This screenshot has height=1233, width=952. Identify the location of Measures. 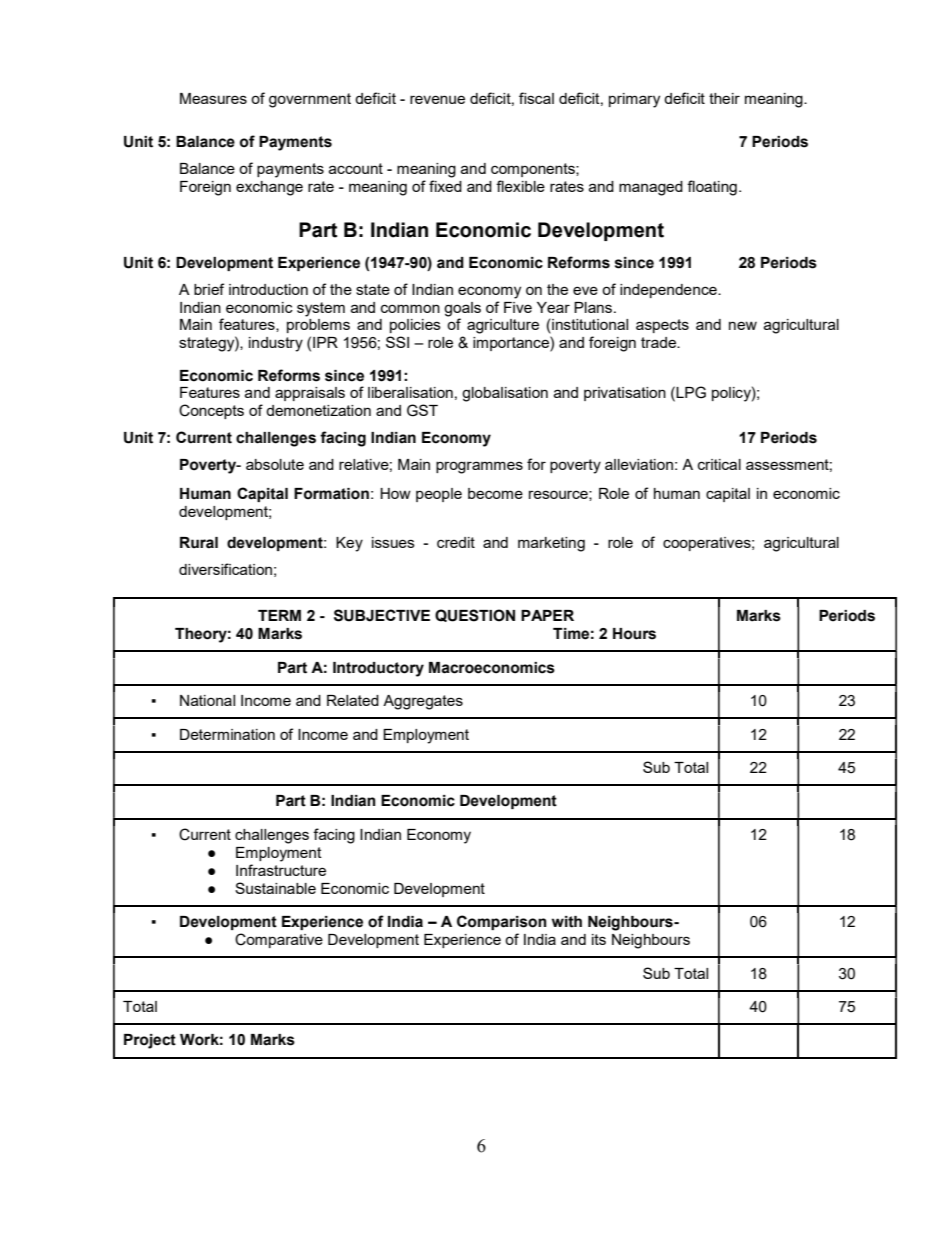
(213, 98).
